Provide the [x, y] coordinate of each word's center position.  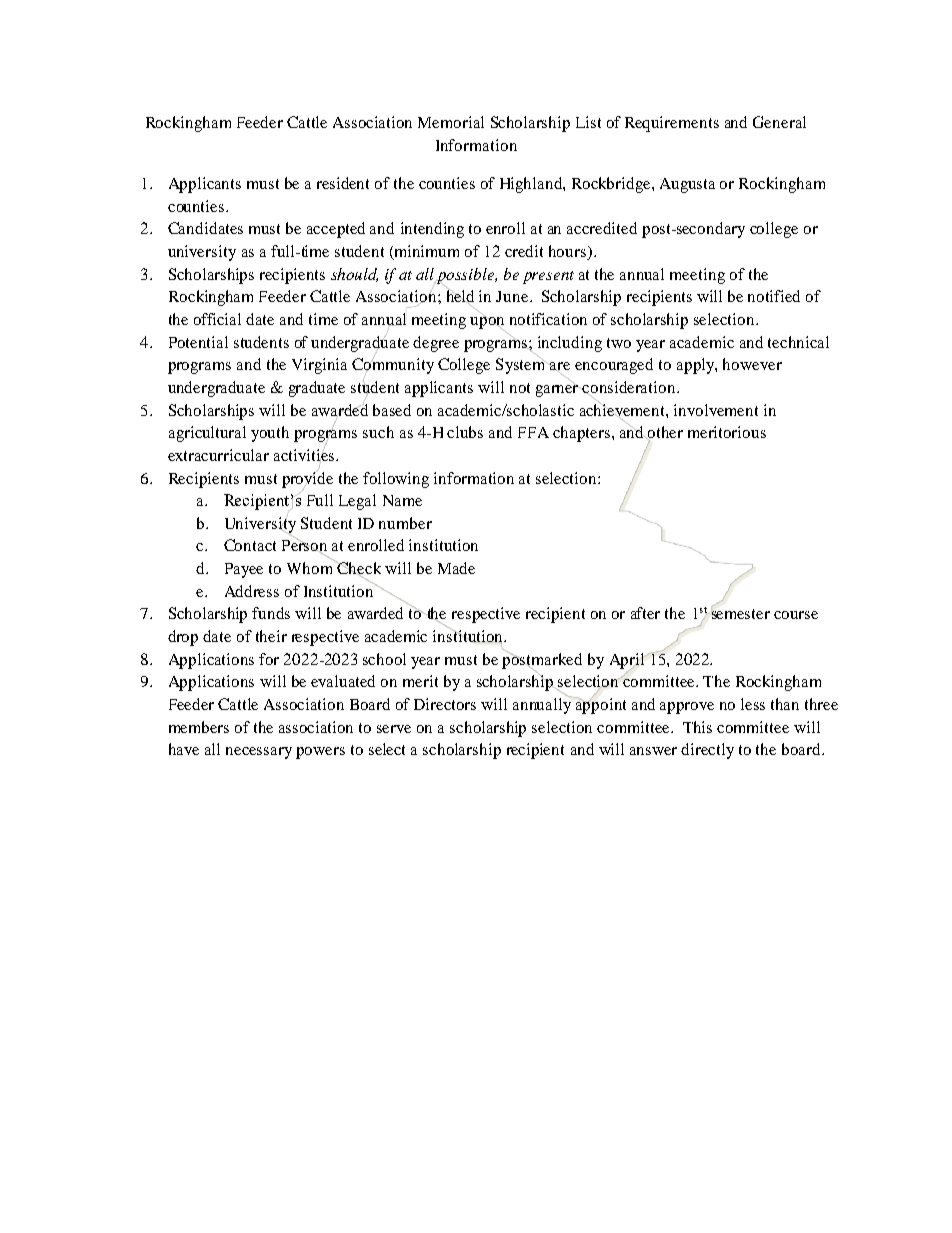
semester [740, 614]
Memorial [451, 122]
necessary [259, 753]
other [664, 433]
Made [456, 568]
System [522, 365]
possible [466, 277]
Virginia [319, 366]
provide [307, 480]
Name [402, 500]
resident [343, 183]
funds [271, 613]
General [779, 122]
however [752, 364]
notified [774, 296]
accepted [336, 230]
